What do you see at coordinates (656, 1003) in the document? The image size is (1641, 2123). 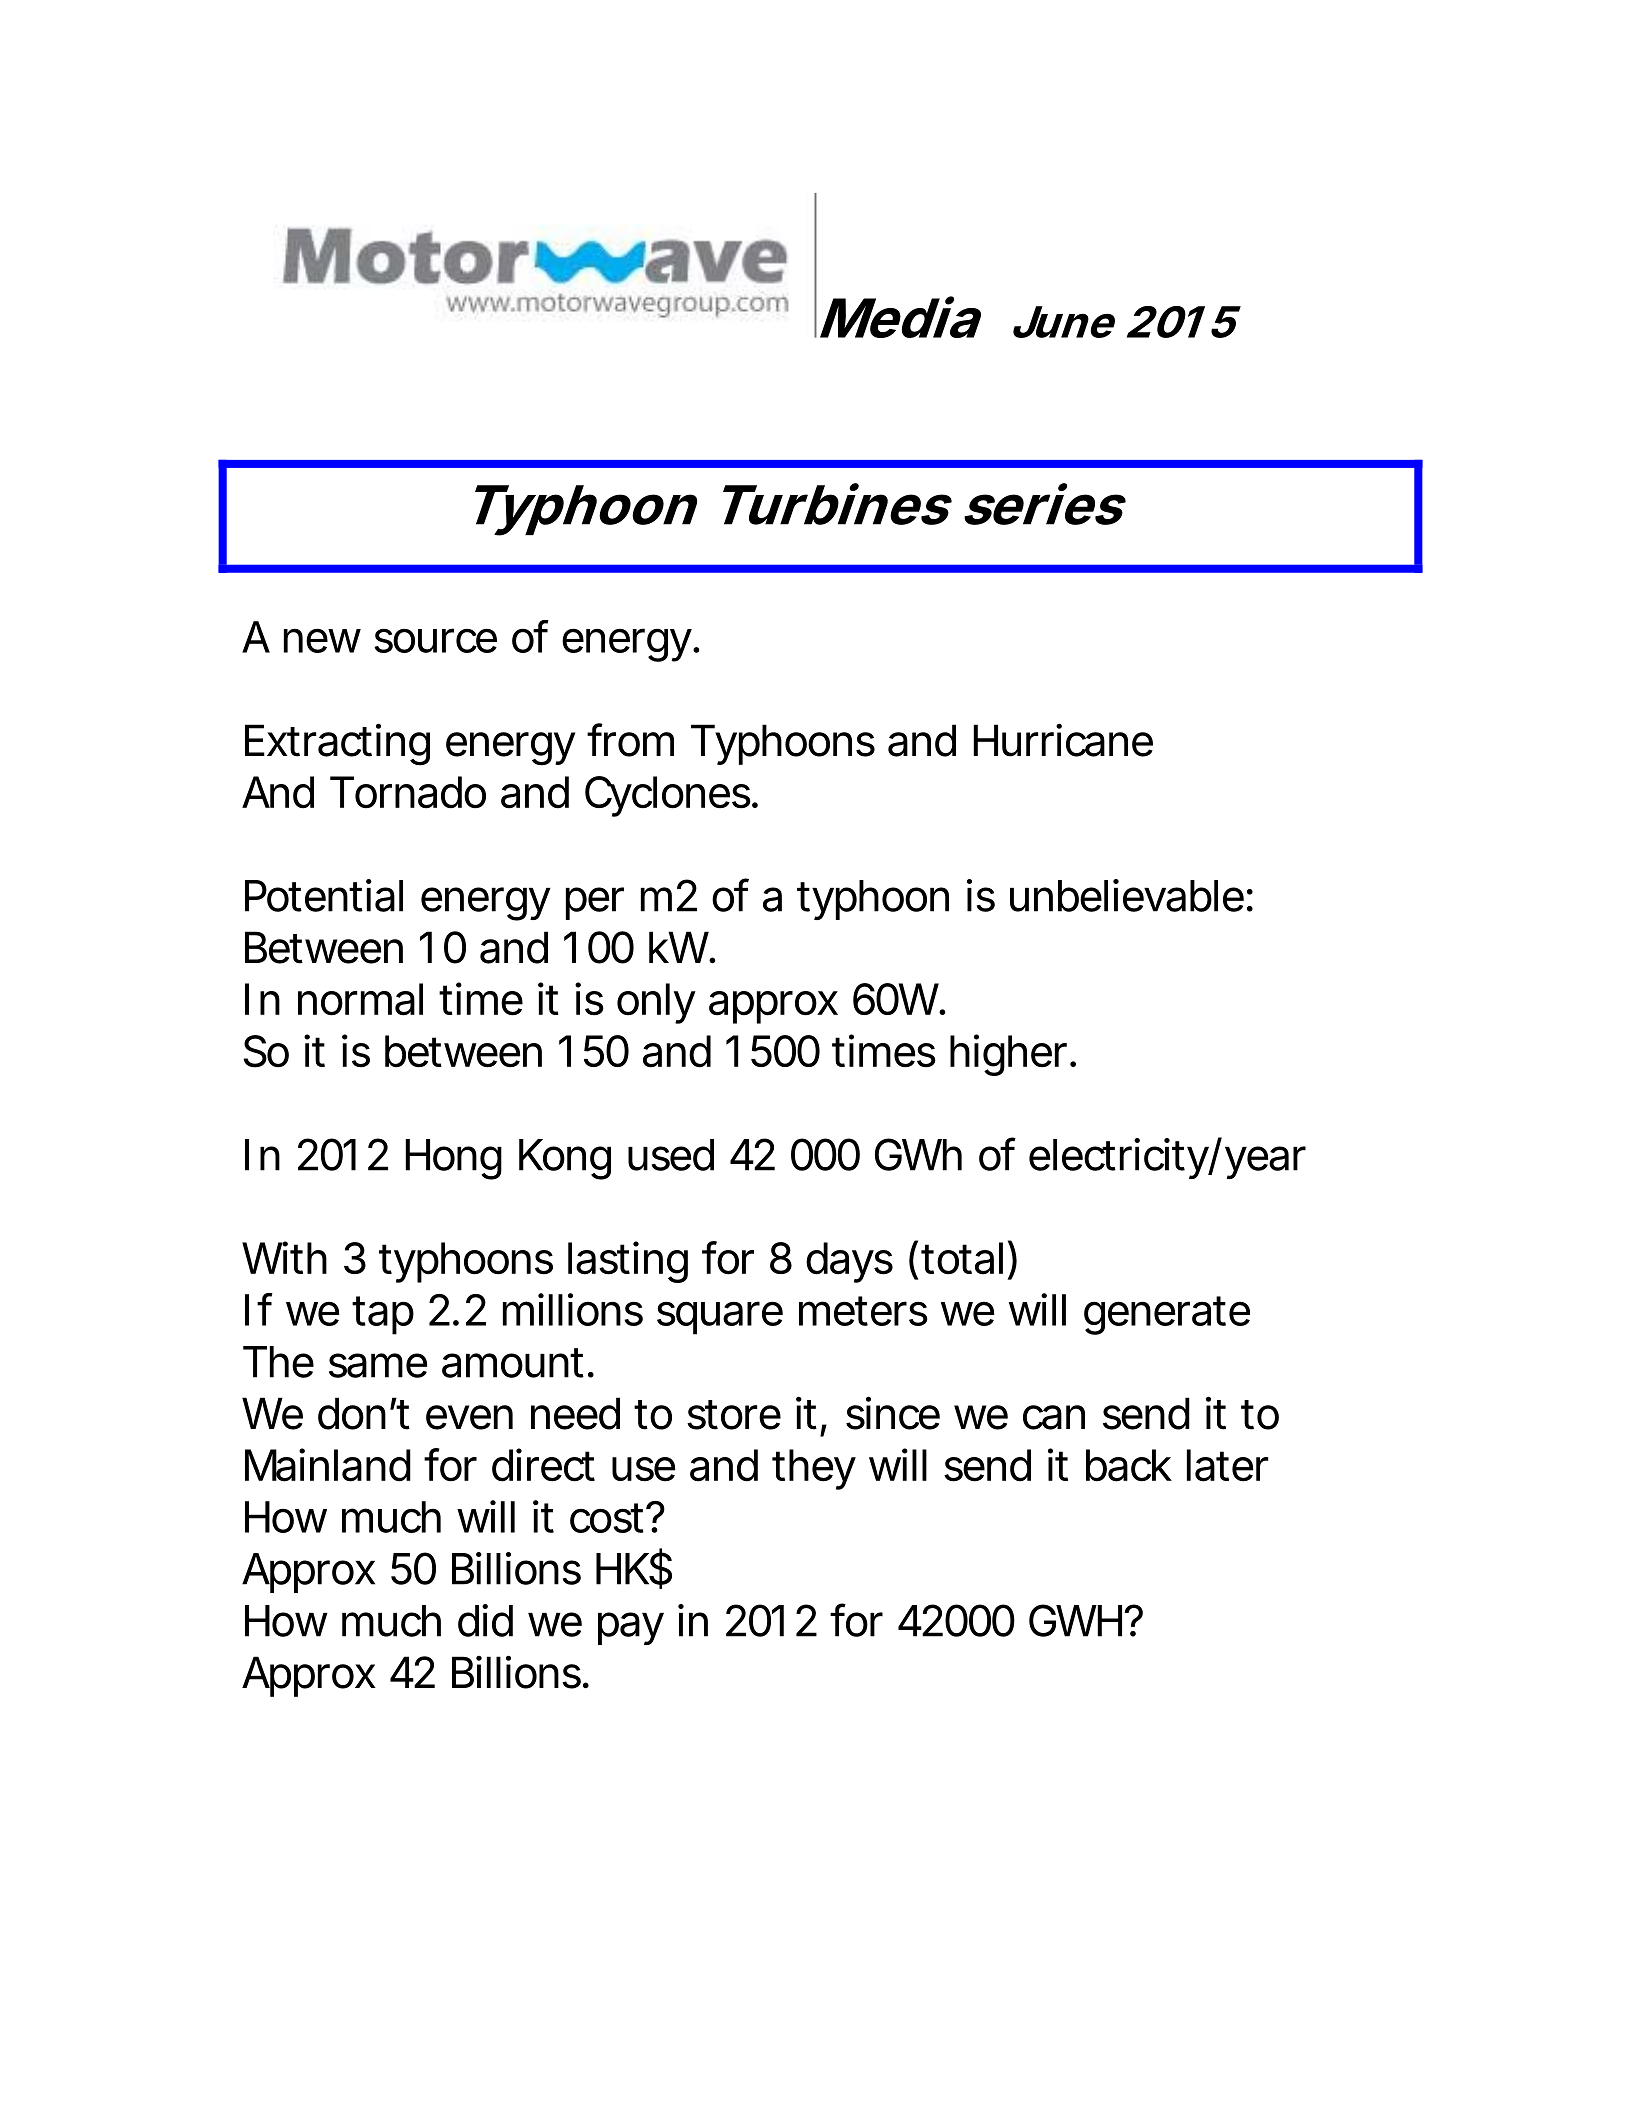 I see `only` at bounding box center [656, 1003].
